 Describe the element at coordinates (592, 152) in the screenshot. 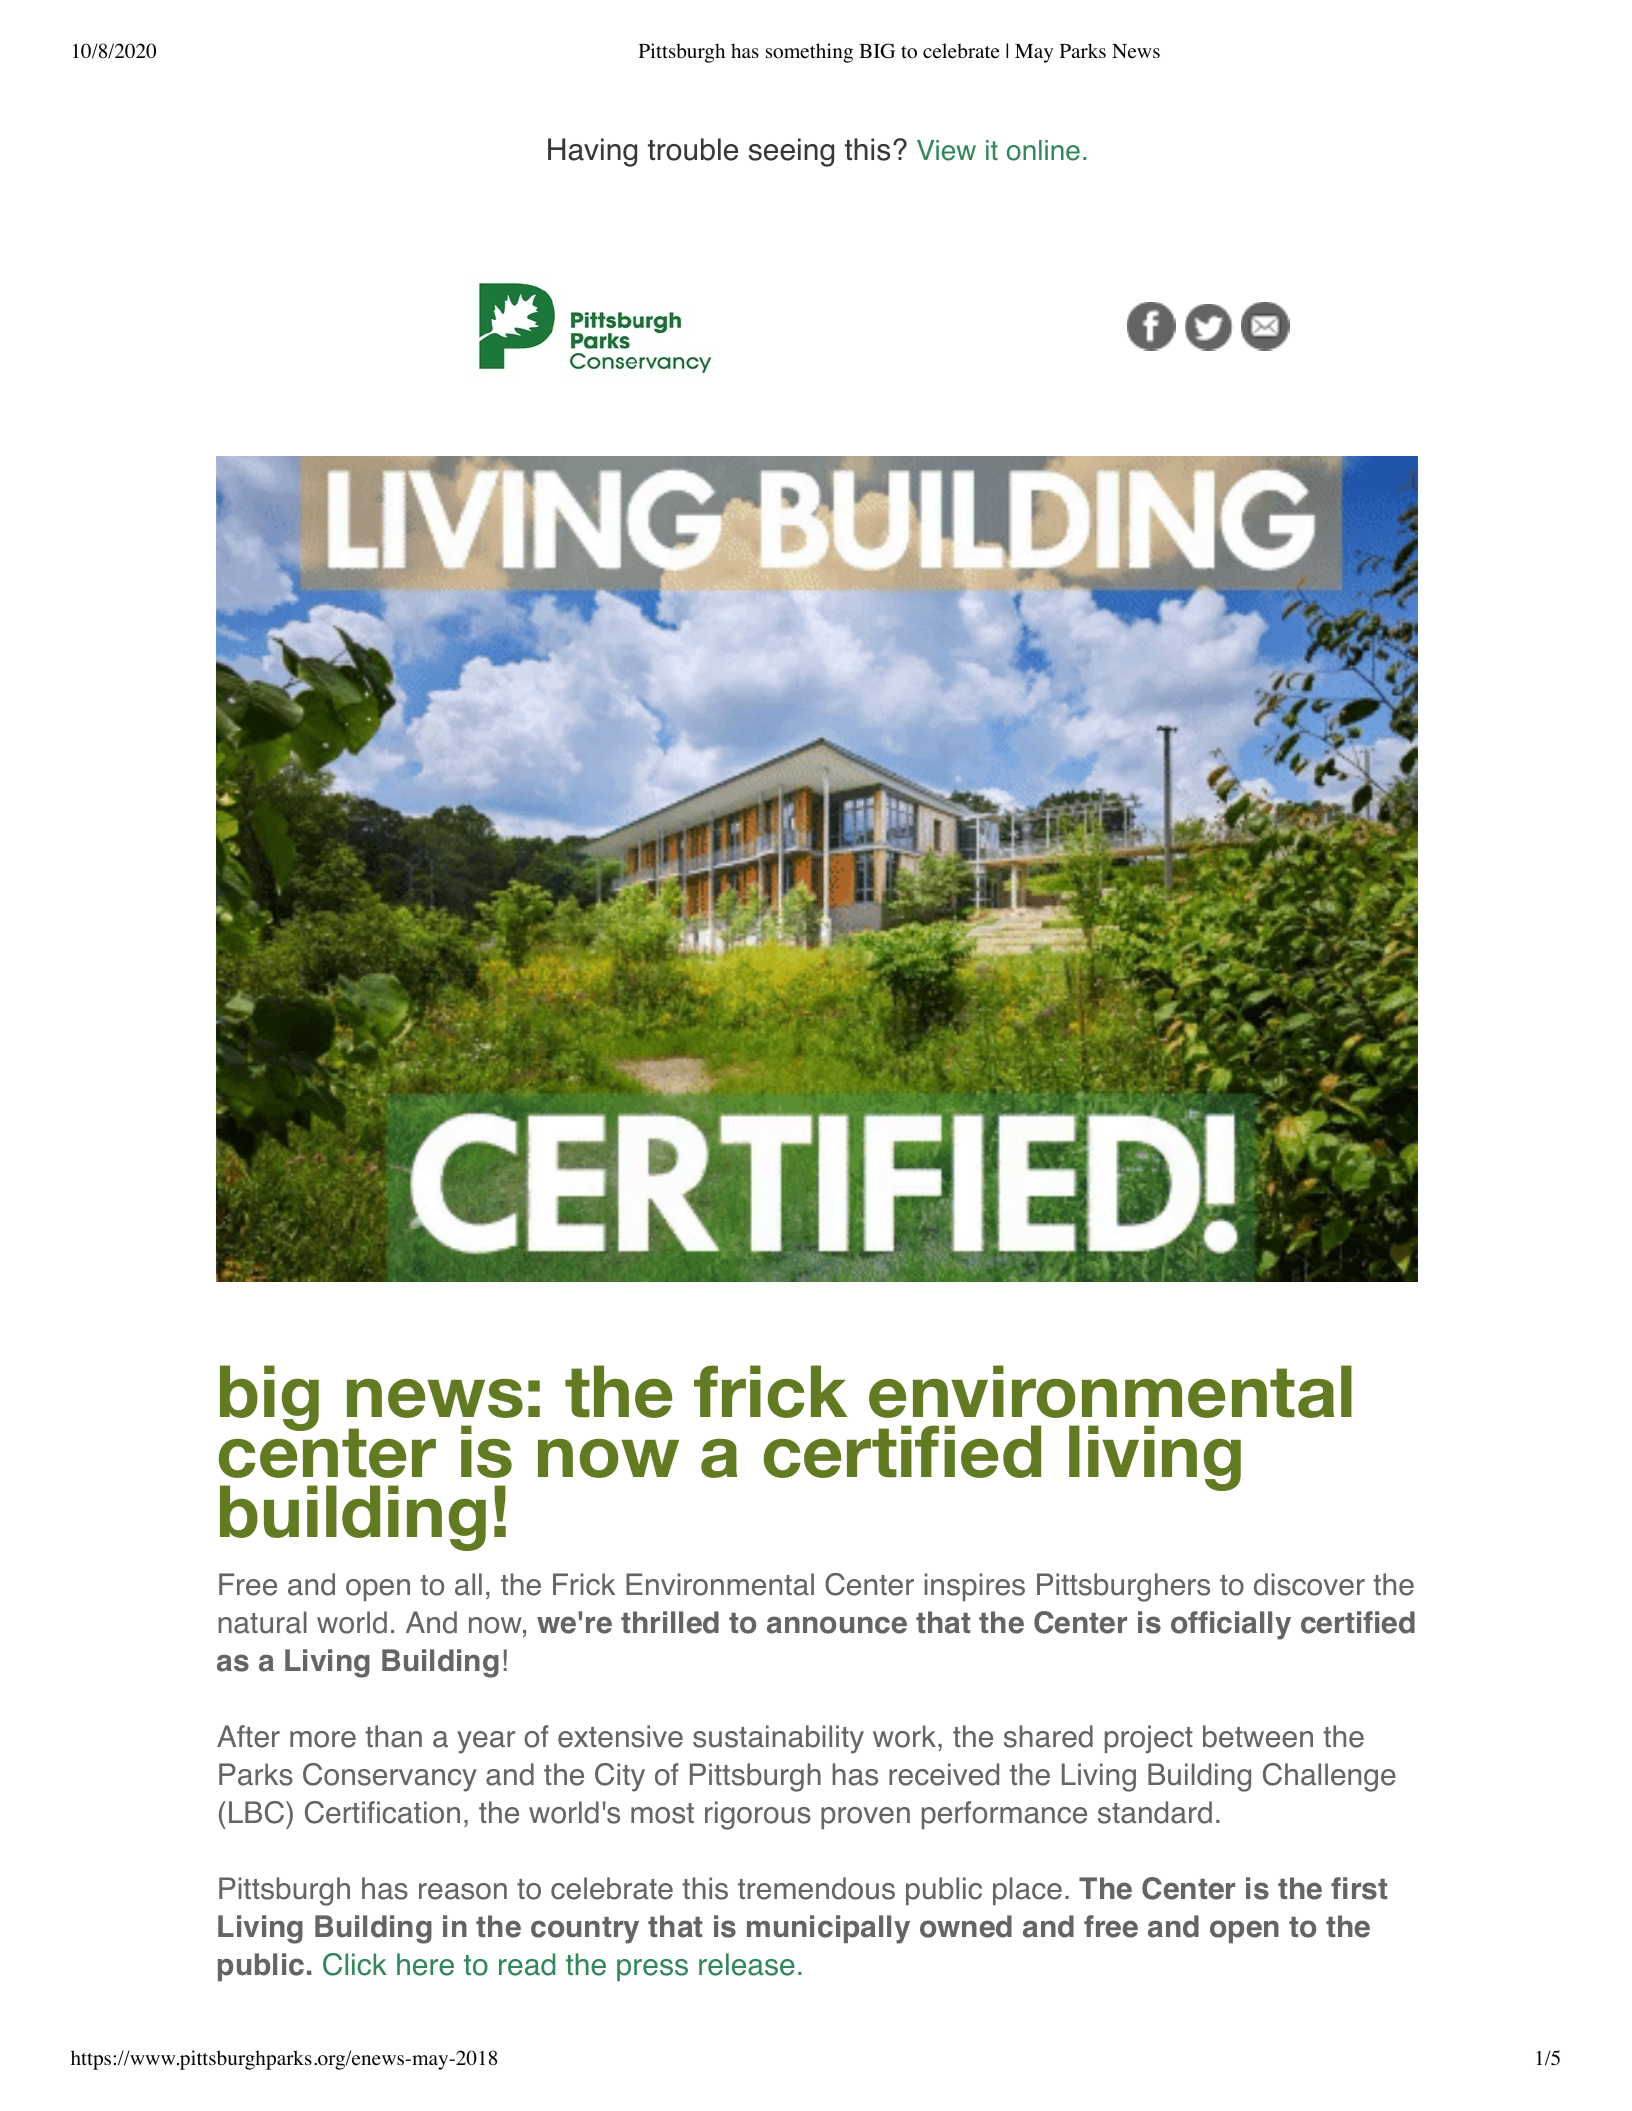

I see `Having` at that location.
